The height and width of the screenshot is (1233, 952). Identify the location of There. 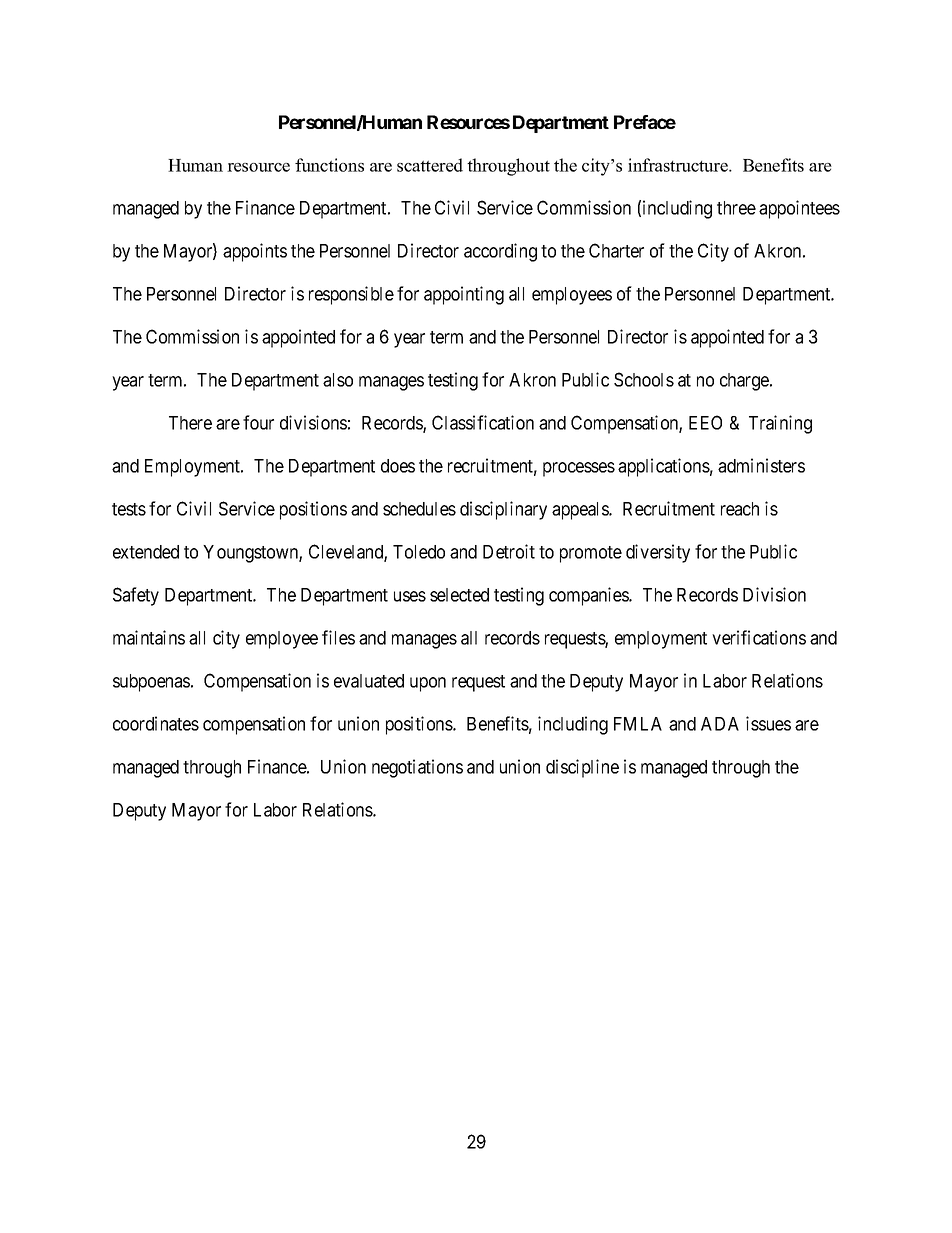
(190, 423).
